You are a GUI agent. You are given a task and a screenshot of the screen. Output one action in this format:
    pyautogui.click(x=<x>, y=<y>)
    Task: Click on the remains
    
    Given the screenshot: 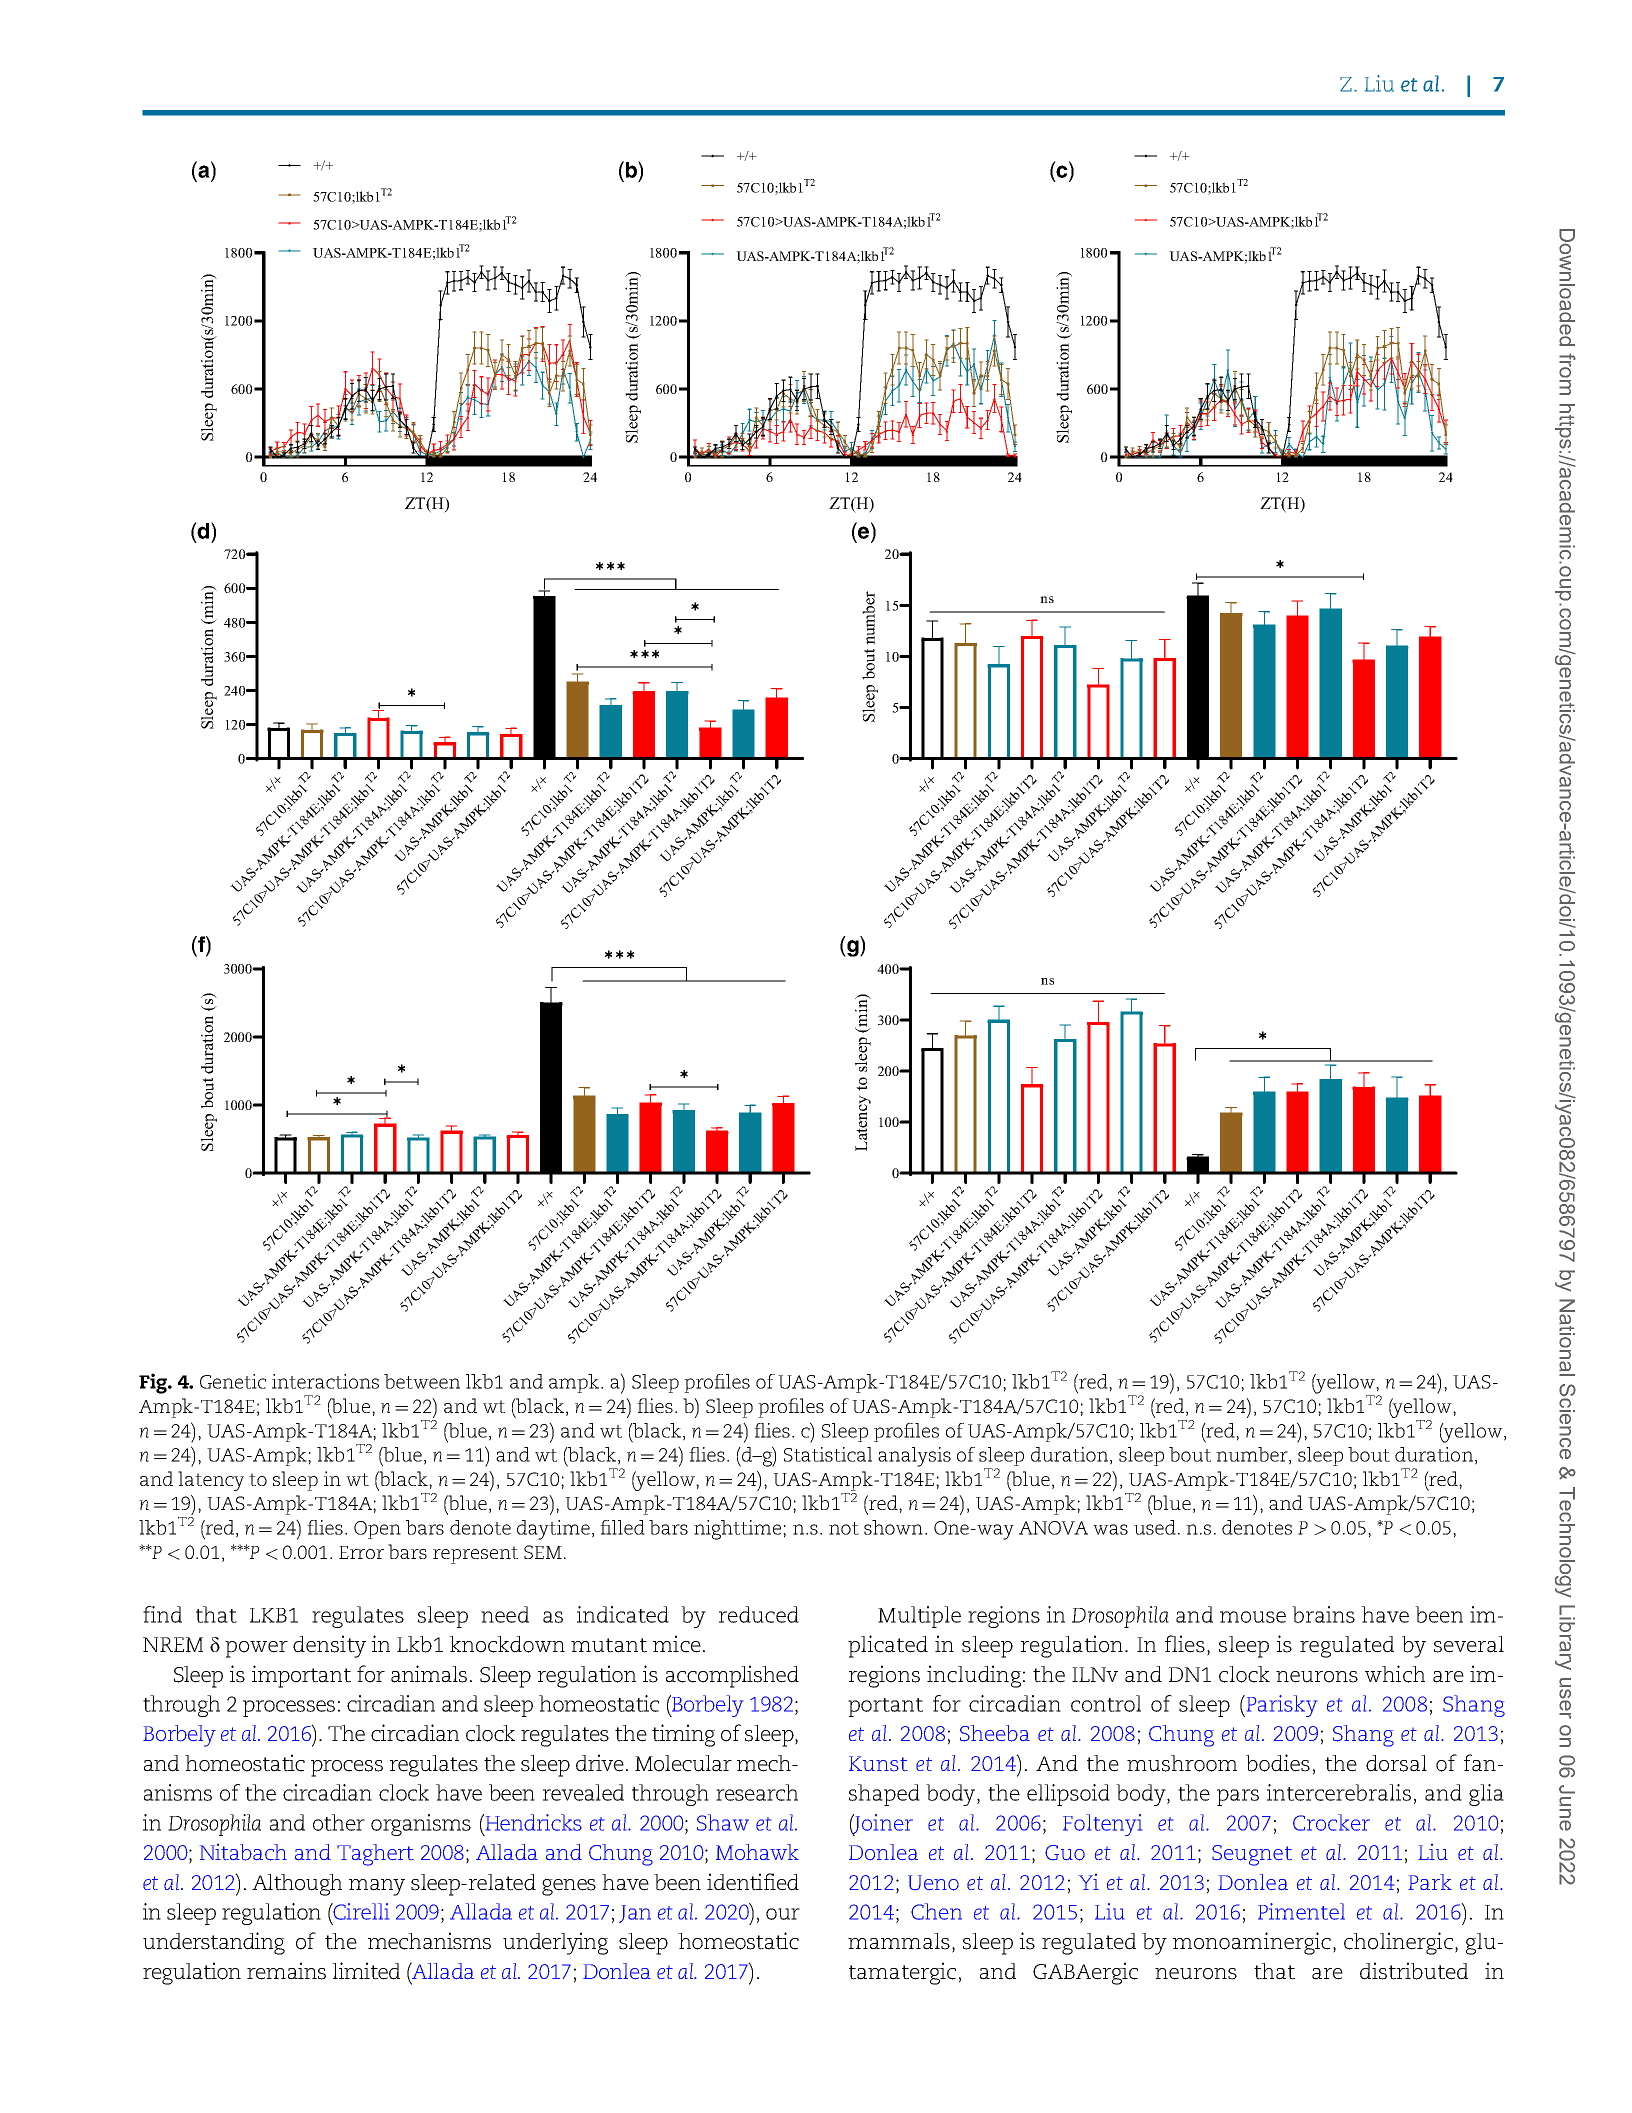 What is the action you would take?
    pyautogui.click(x=286, y=1971)
